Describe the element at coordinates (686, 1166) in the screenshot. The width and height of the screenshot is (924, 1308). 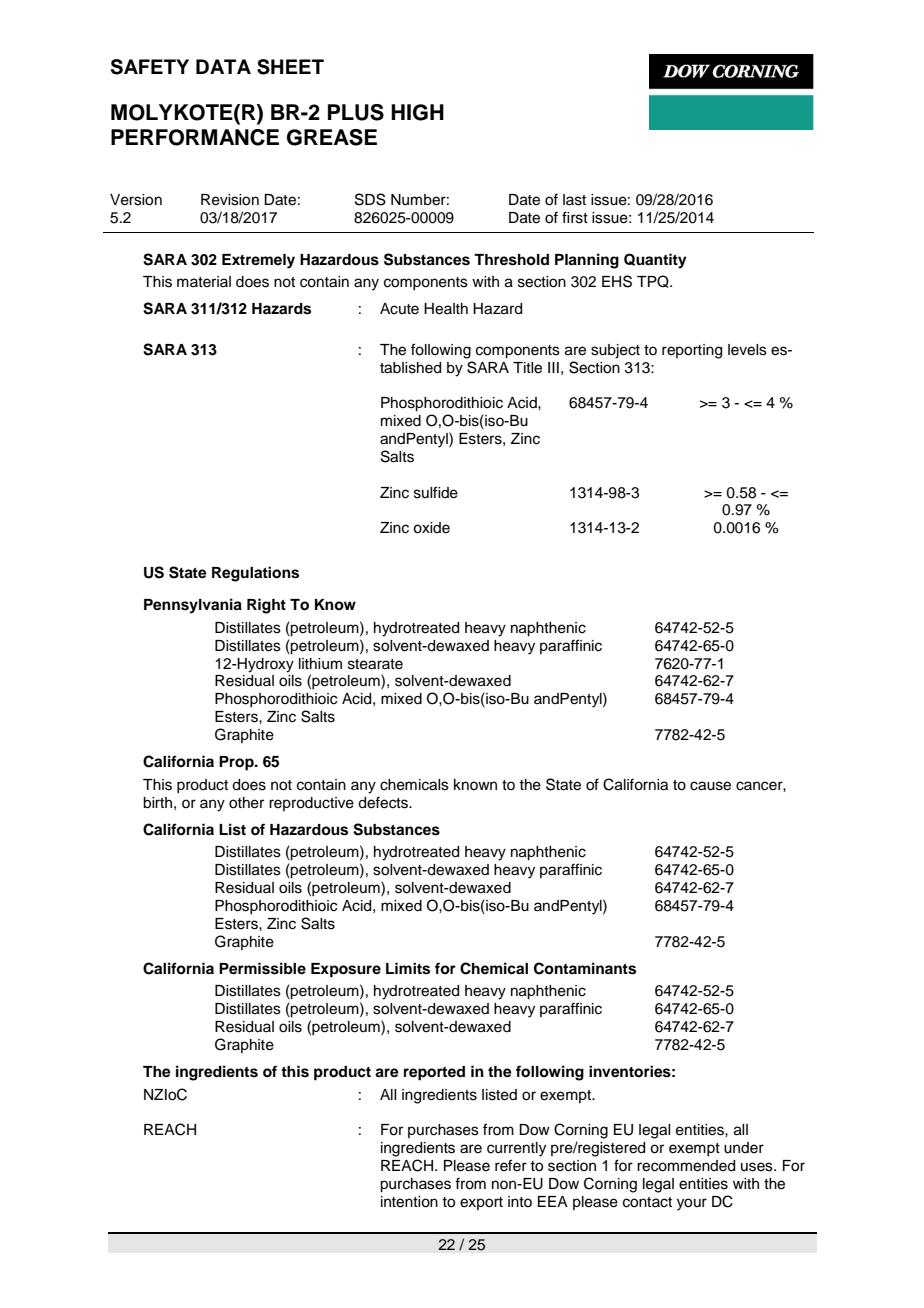
I see `recommended` at that location.
